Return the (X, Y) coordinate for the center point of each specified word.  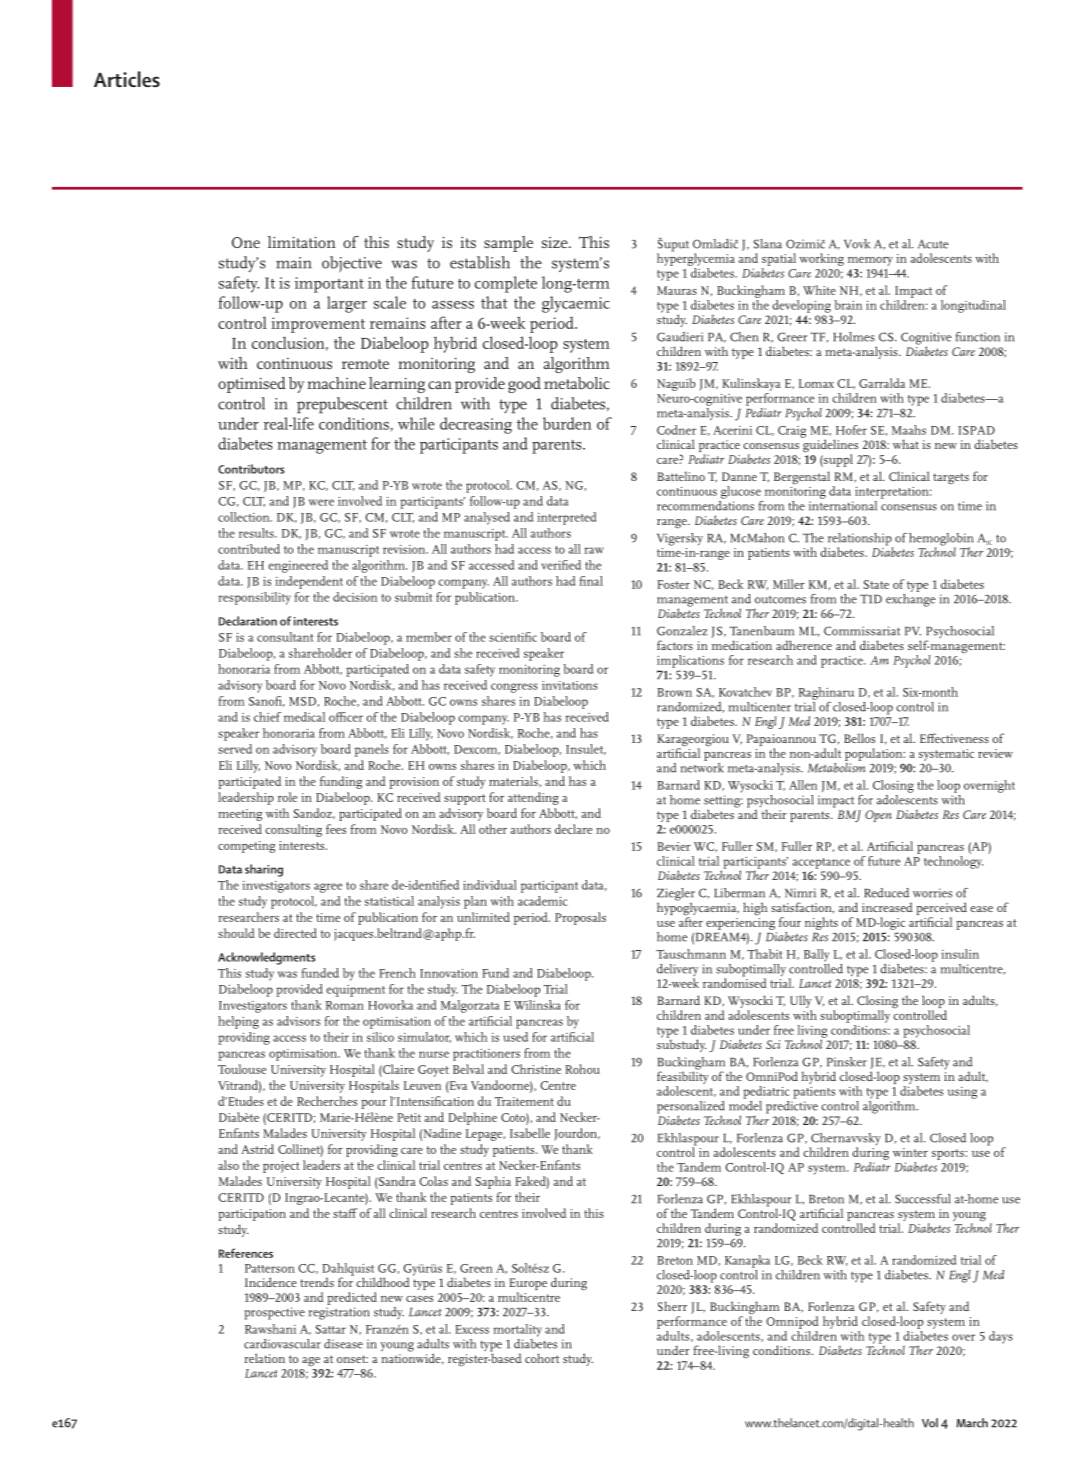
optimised (252, 385)
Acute (933, 244)
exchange (911, 599)
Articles (127, 79)
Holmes (854, 337)
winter (910, 1152)
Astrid (257, 1149)
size (556, 242)
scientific (513, 637)
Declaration (248, 621)
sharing (264, 870)
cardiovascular (282, 1344)
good (524, 385)
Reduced (886, 893)
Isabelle (530, 1133)
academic (542, 901)
